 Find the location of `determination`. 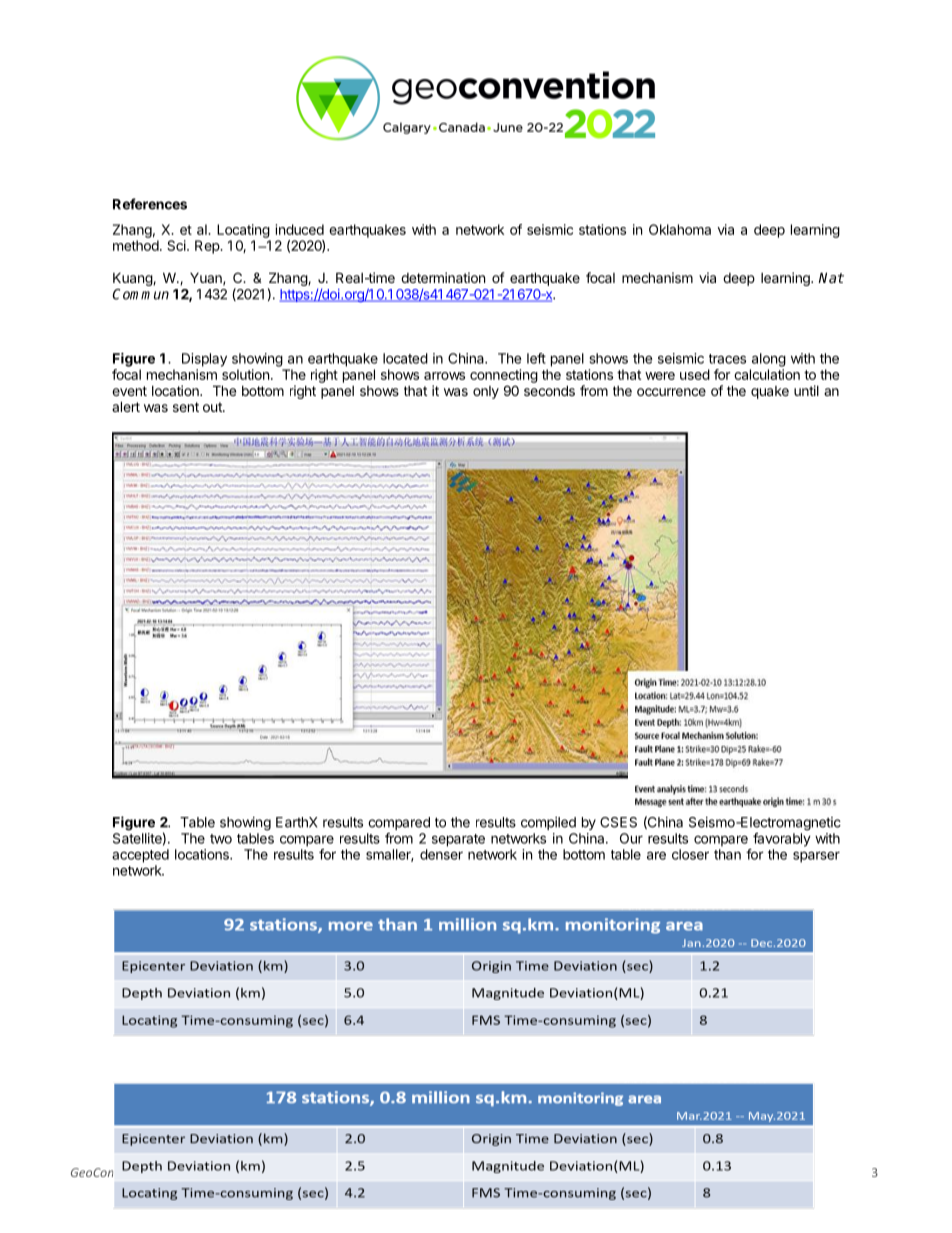

determination is located at coordinates (443, 277).
